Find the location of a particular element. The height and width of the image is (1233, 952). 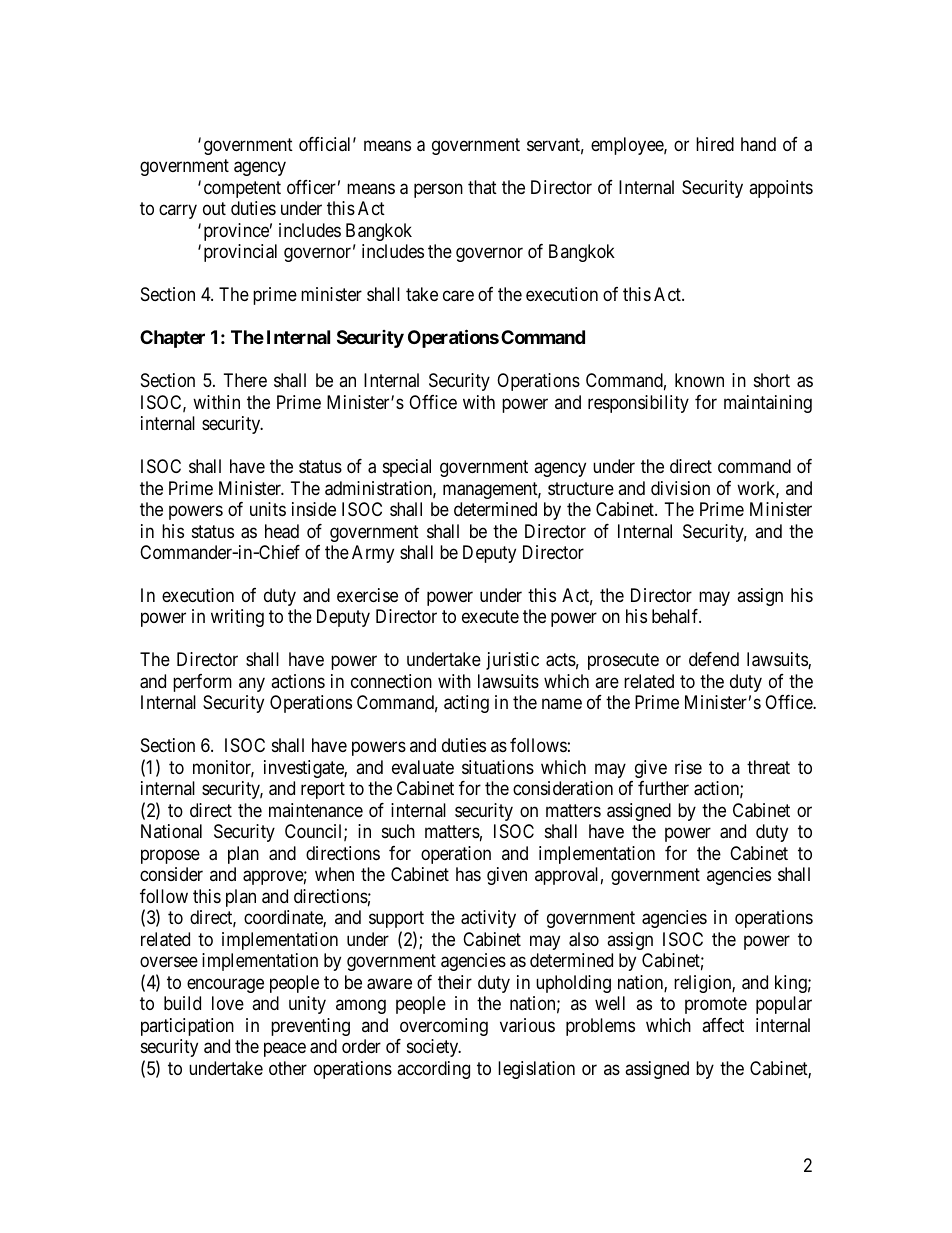

competent is located at coordinates (242, 189).
